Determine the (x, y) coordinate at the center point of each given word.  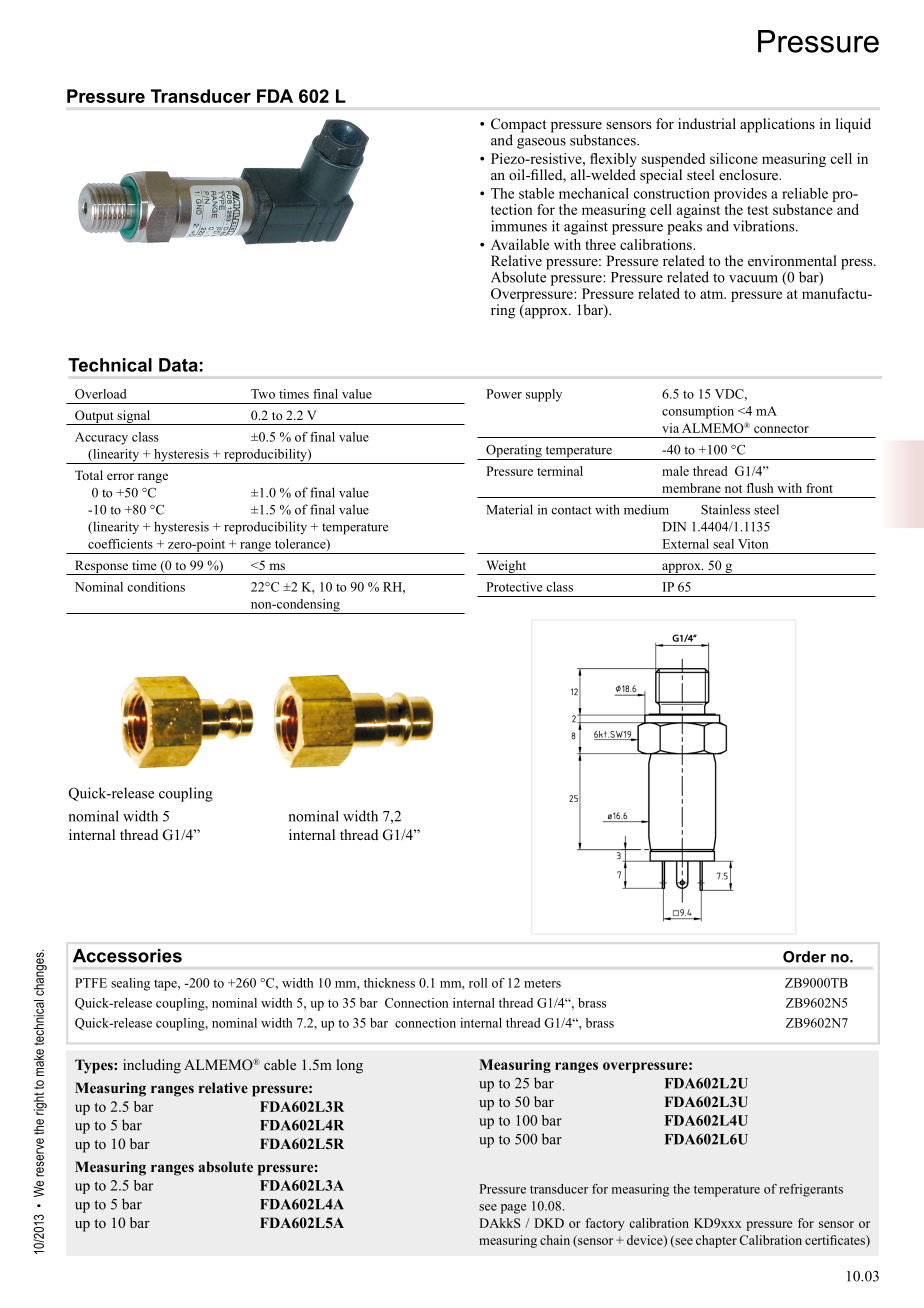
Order (804, 957)
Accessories (127, 956)
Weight (506, 567)
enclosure (749, 174)
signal (134, 417)
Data (178, 365)
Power (504, 394)
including (152, 1066)
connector (781, 429)
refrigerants (811, 1190)
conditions (156, 587)
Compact (519, 126)
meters (542, 983)
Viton (753, 544)
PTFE (91, 983)
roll (478, 983)
